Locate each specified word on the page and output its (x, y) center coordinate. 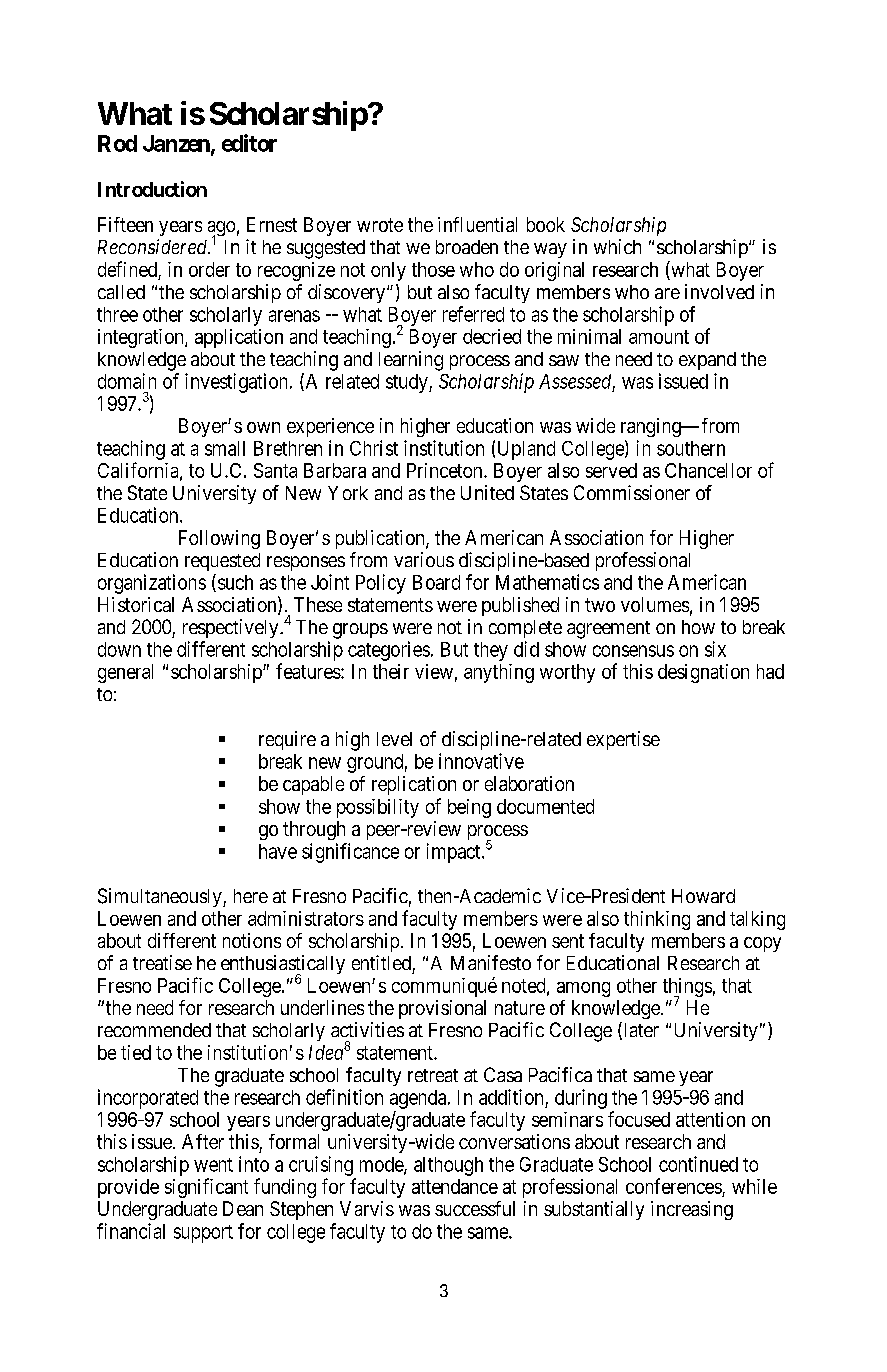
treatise (162, 962)
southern (691, 448)
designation (703, 673)
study (408, 383)
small (225, 448)
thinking (657, 920)
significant (206, 1188)
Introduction (152, 189)
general (125, 673)
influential (477, 224)
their (391, 671)
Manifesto (491, 962)
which (617, 246)
